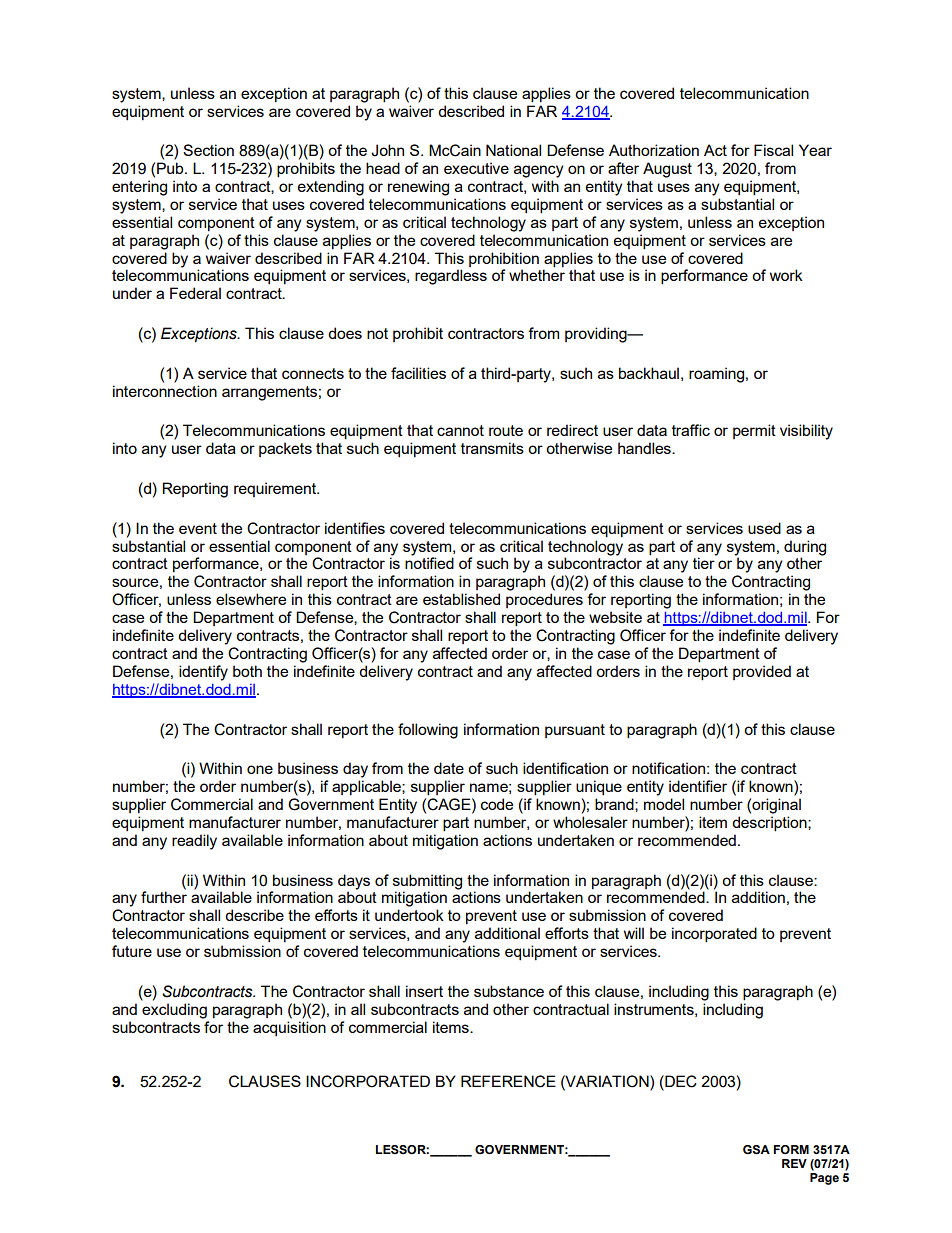 The height and width of the screenshot is (1233, 952). I want to click on Section, so click(208, 150).
